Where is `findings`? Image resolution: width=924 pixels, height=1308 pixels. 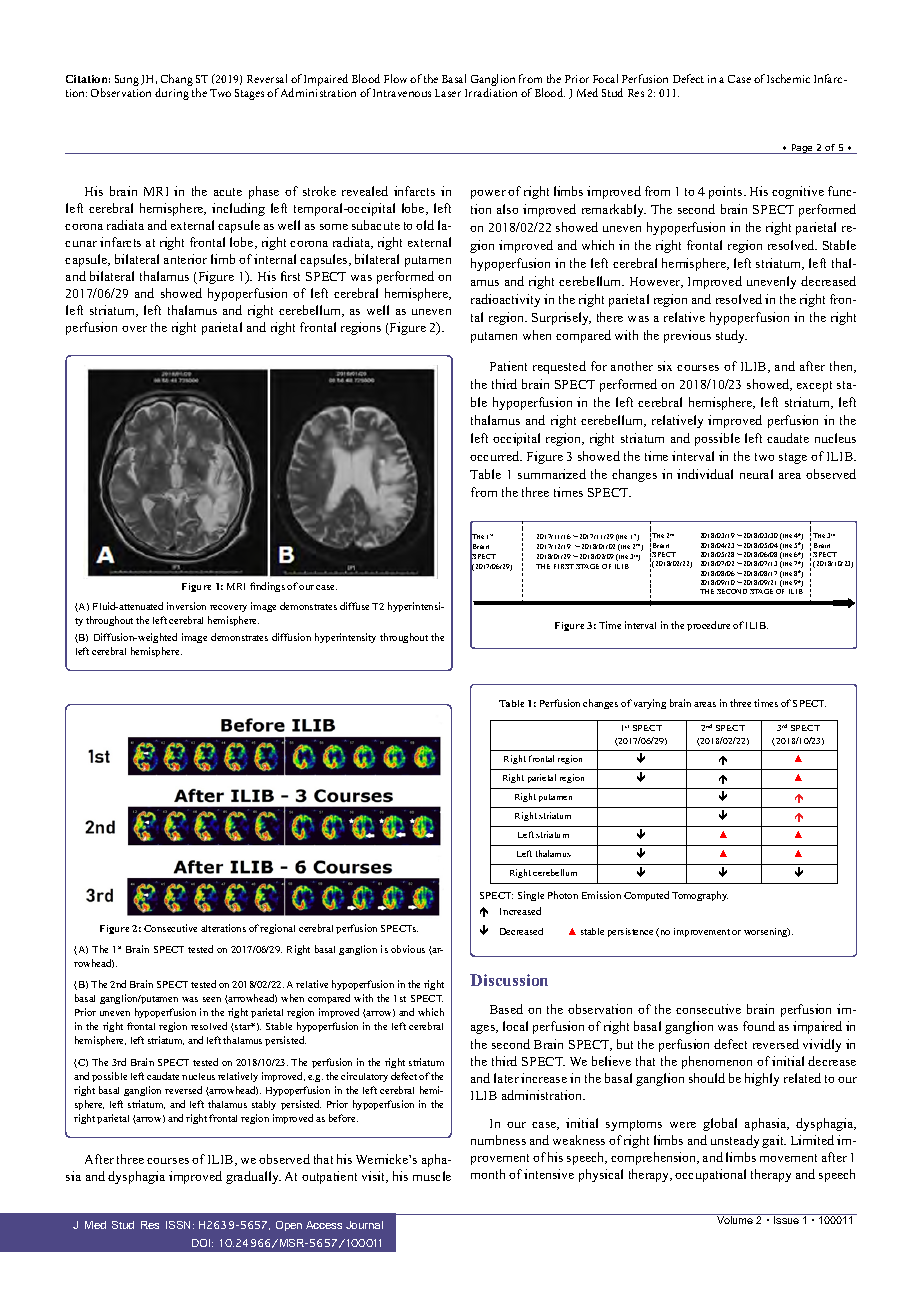
findings is located at coordinates (267, 587).
